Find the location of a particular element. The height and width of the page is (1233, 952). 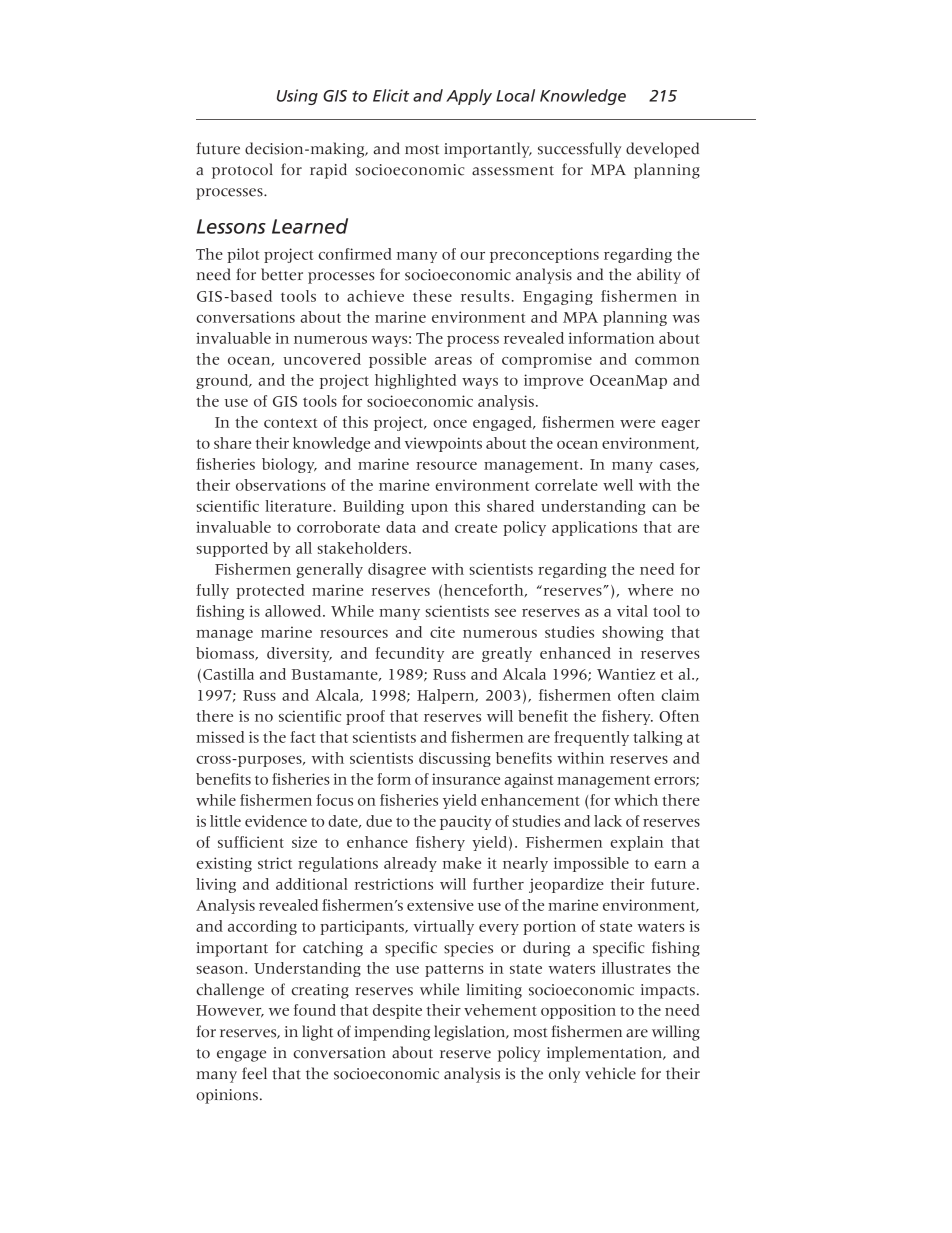

explain is located at coordinates (637, 843).
